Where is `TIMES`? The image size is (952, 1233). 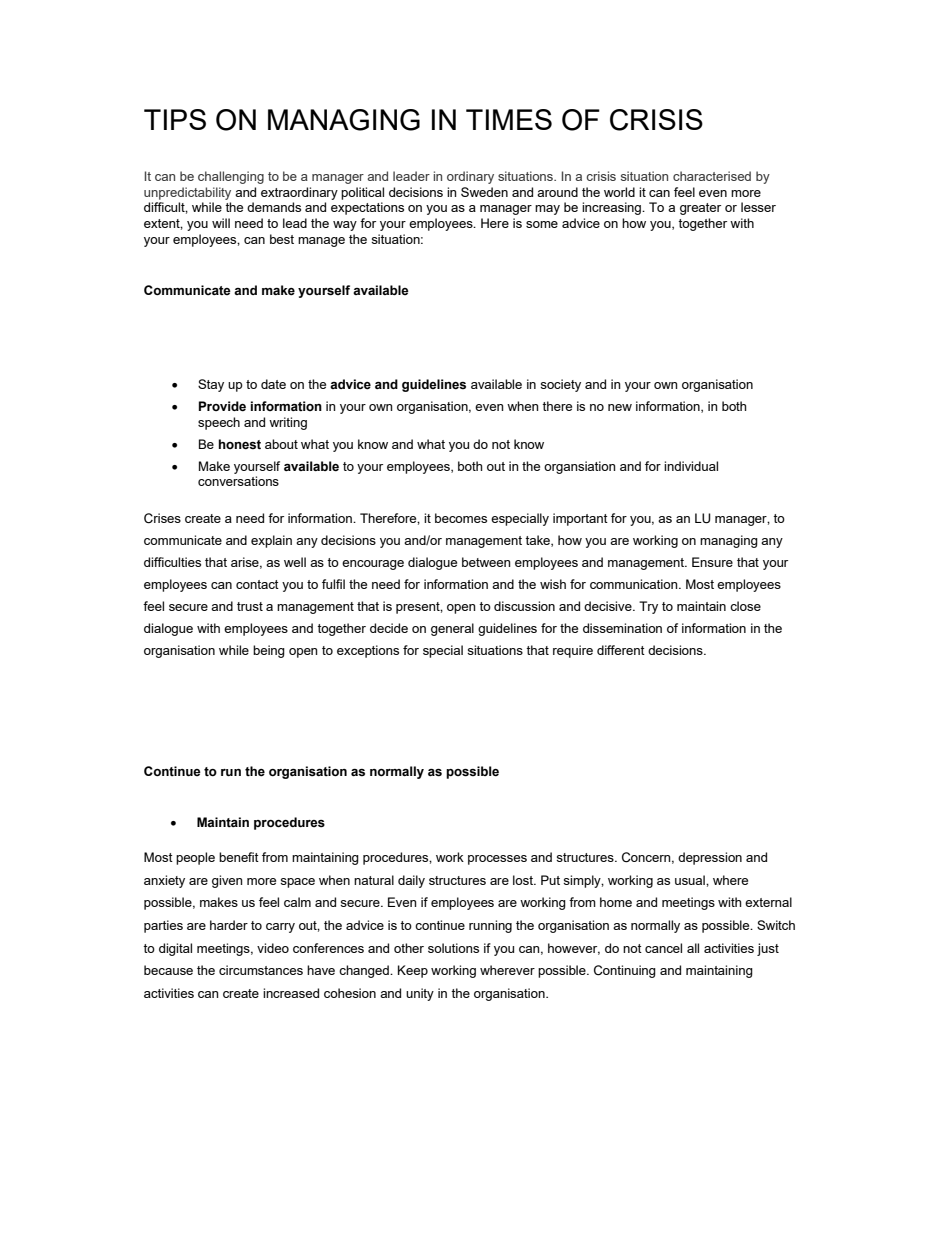
TIMES is located at coordinates (509, 119).
